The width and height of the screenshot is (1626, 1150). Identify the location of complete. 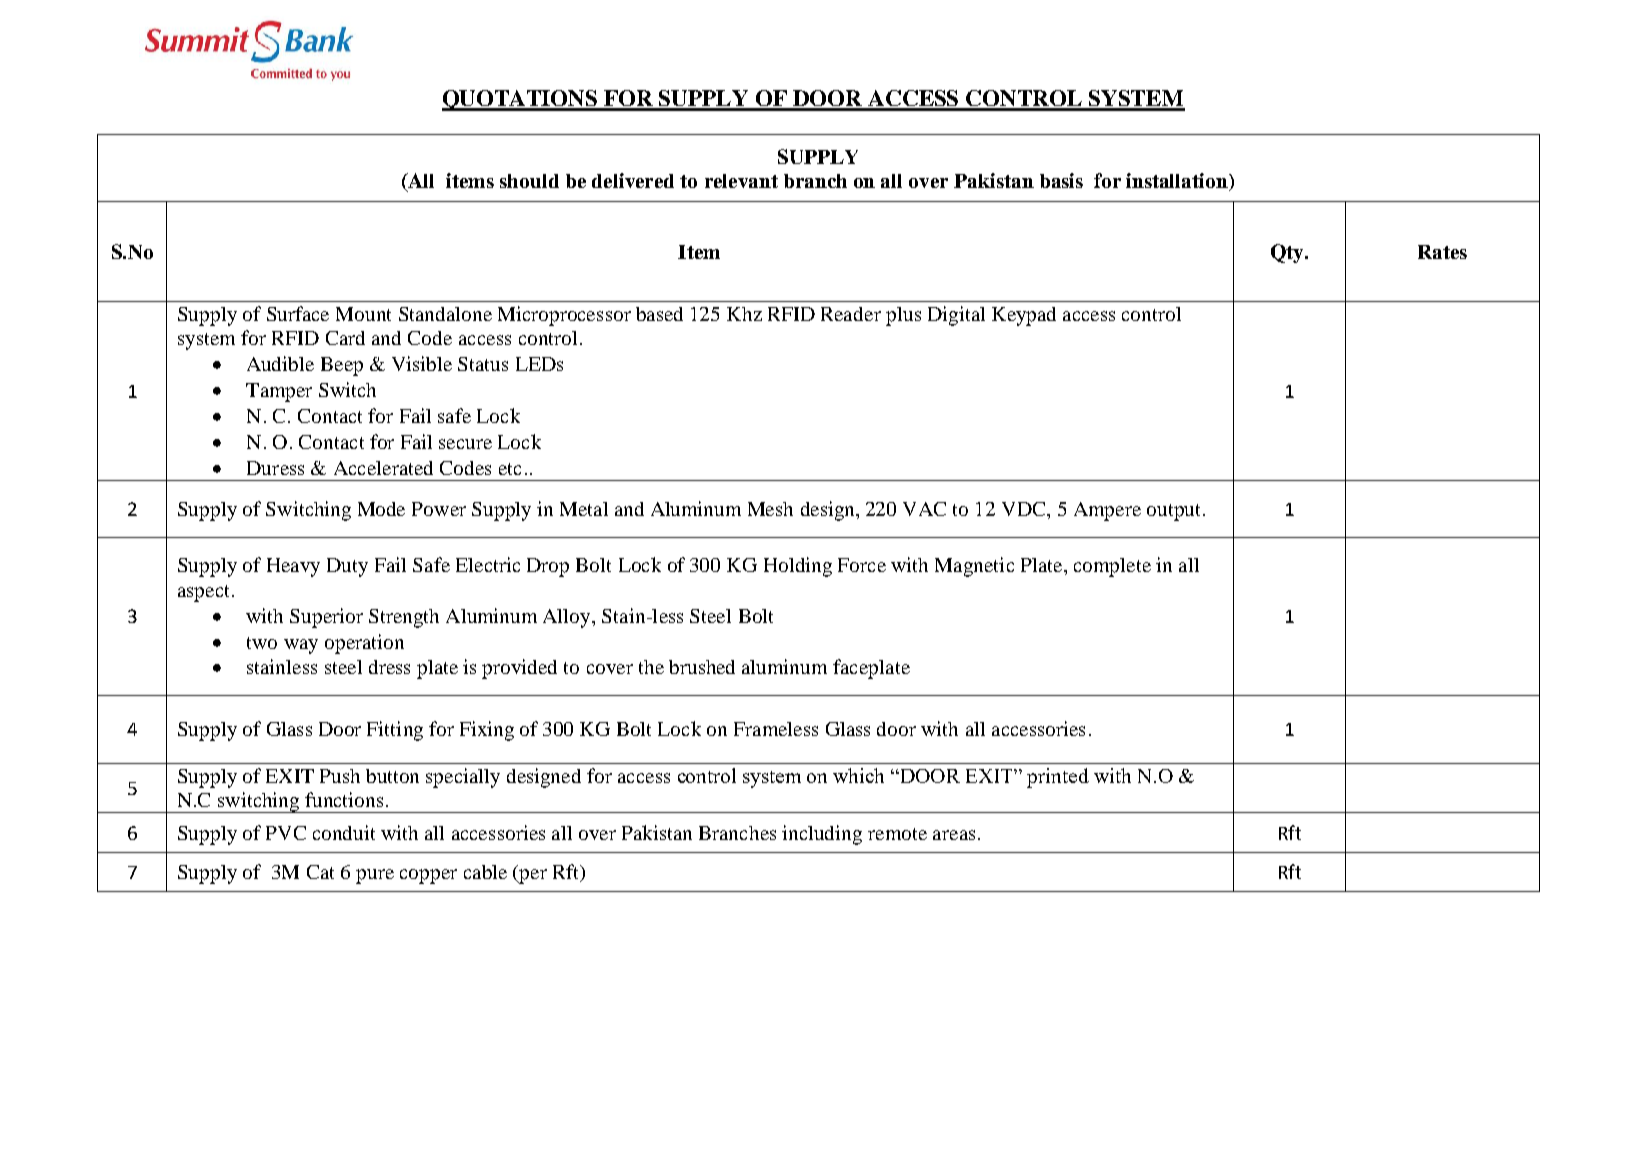
(1112, 567).
